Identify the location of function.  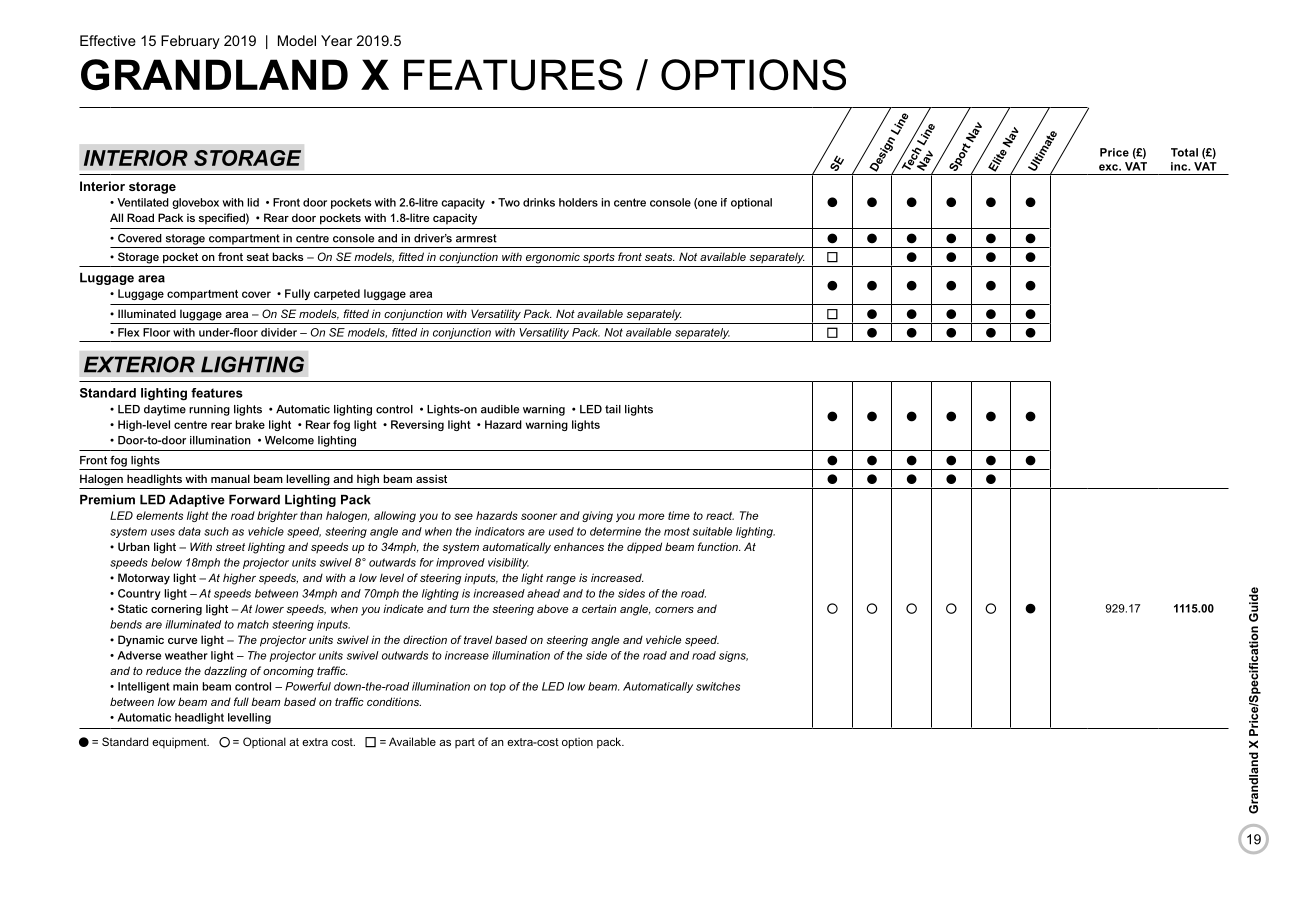
(719, 546).
